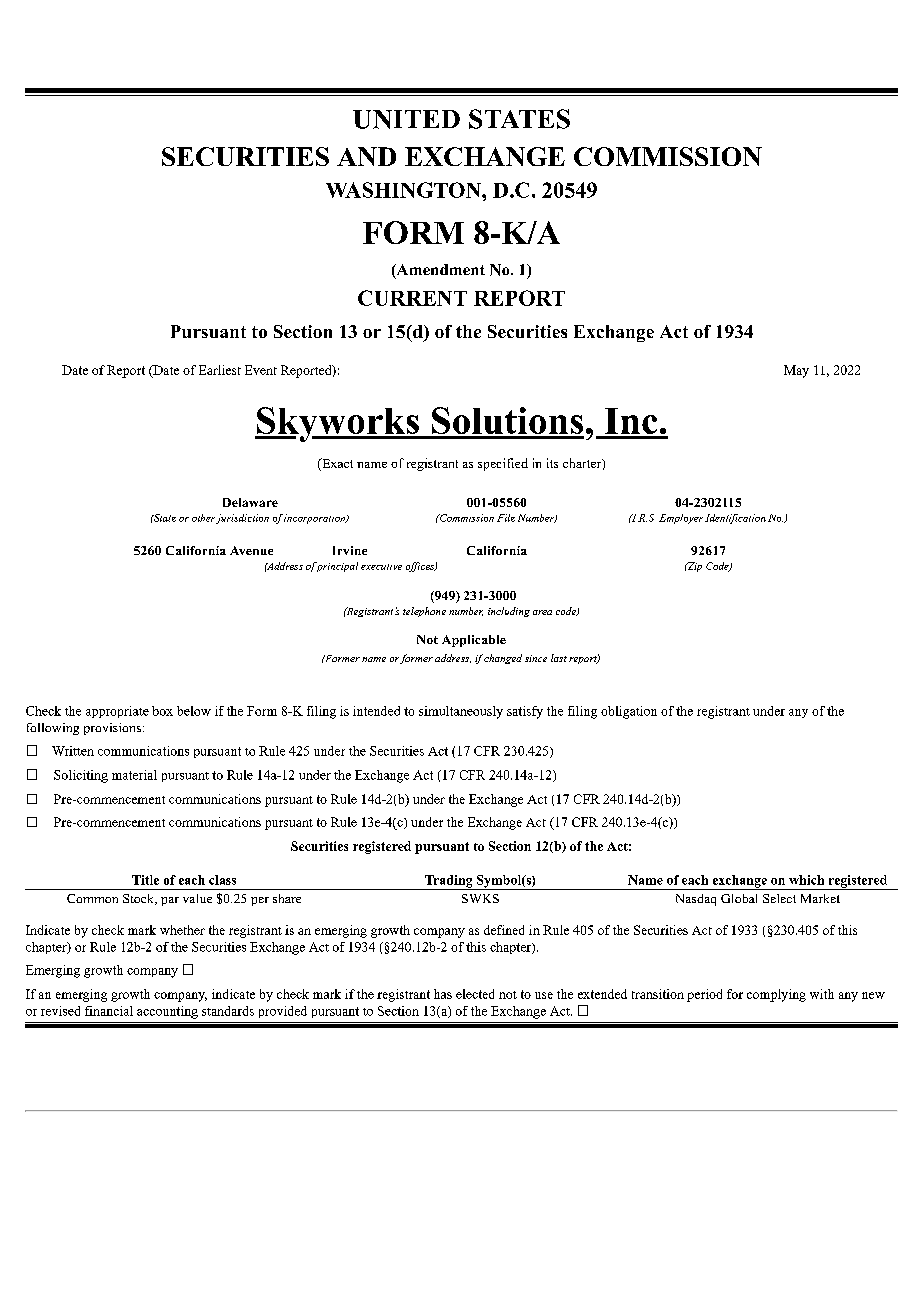 Image resolution: width=924 pixels, height=1308 pixels. Describe the element at coordinates (629, 712) in the document. I see `obligation` at that location.
